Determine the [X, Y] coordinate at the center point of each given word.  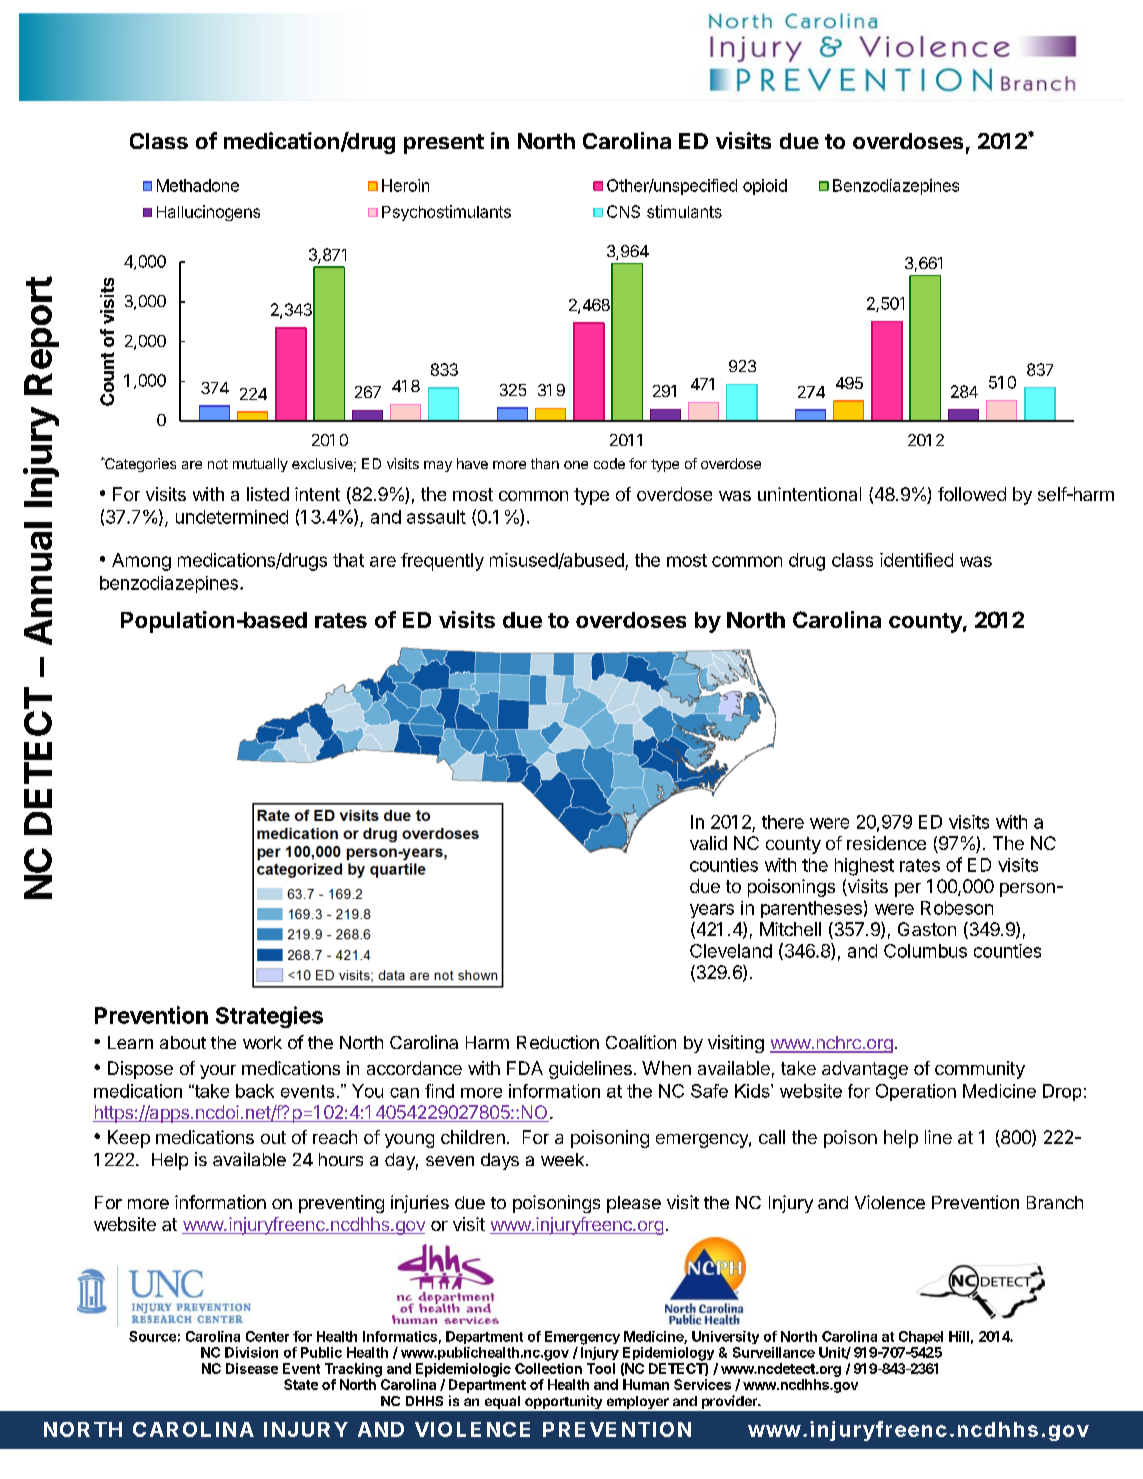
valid [708, 843]
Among [141, 562]
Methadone [198, 185]
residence [886, 843]
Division [251, 1352]
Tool [601, 1368]
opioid [765, 187]
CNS [623, 211]
